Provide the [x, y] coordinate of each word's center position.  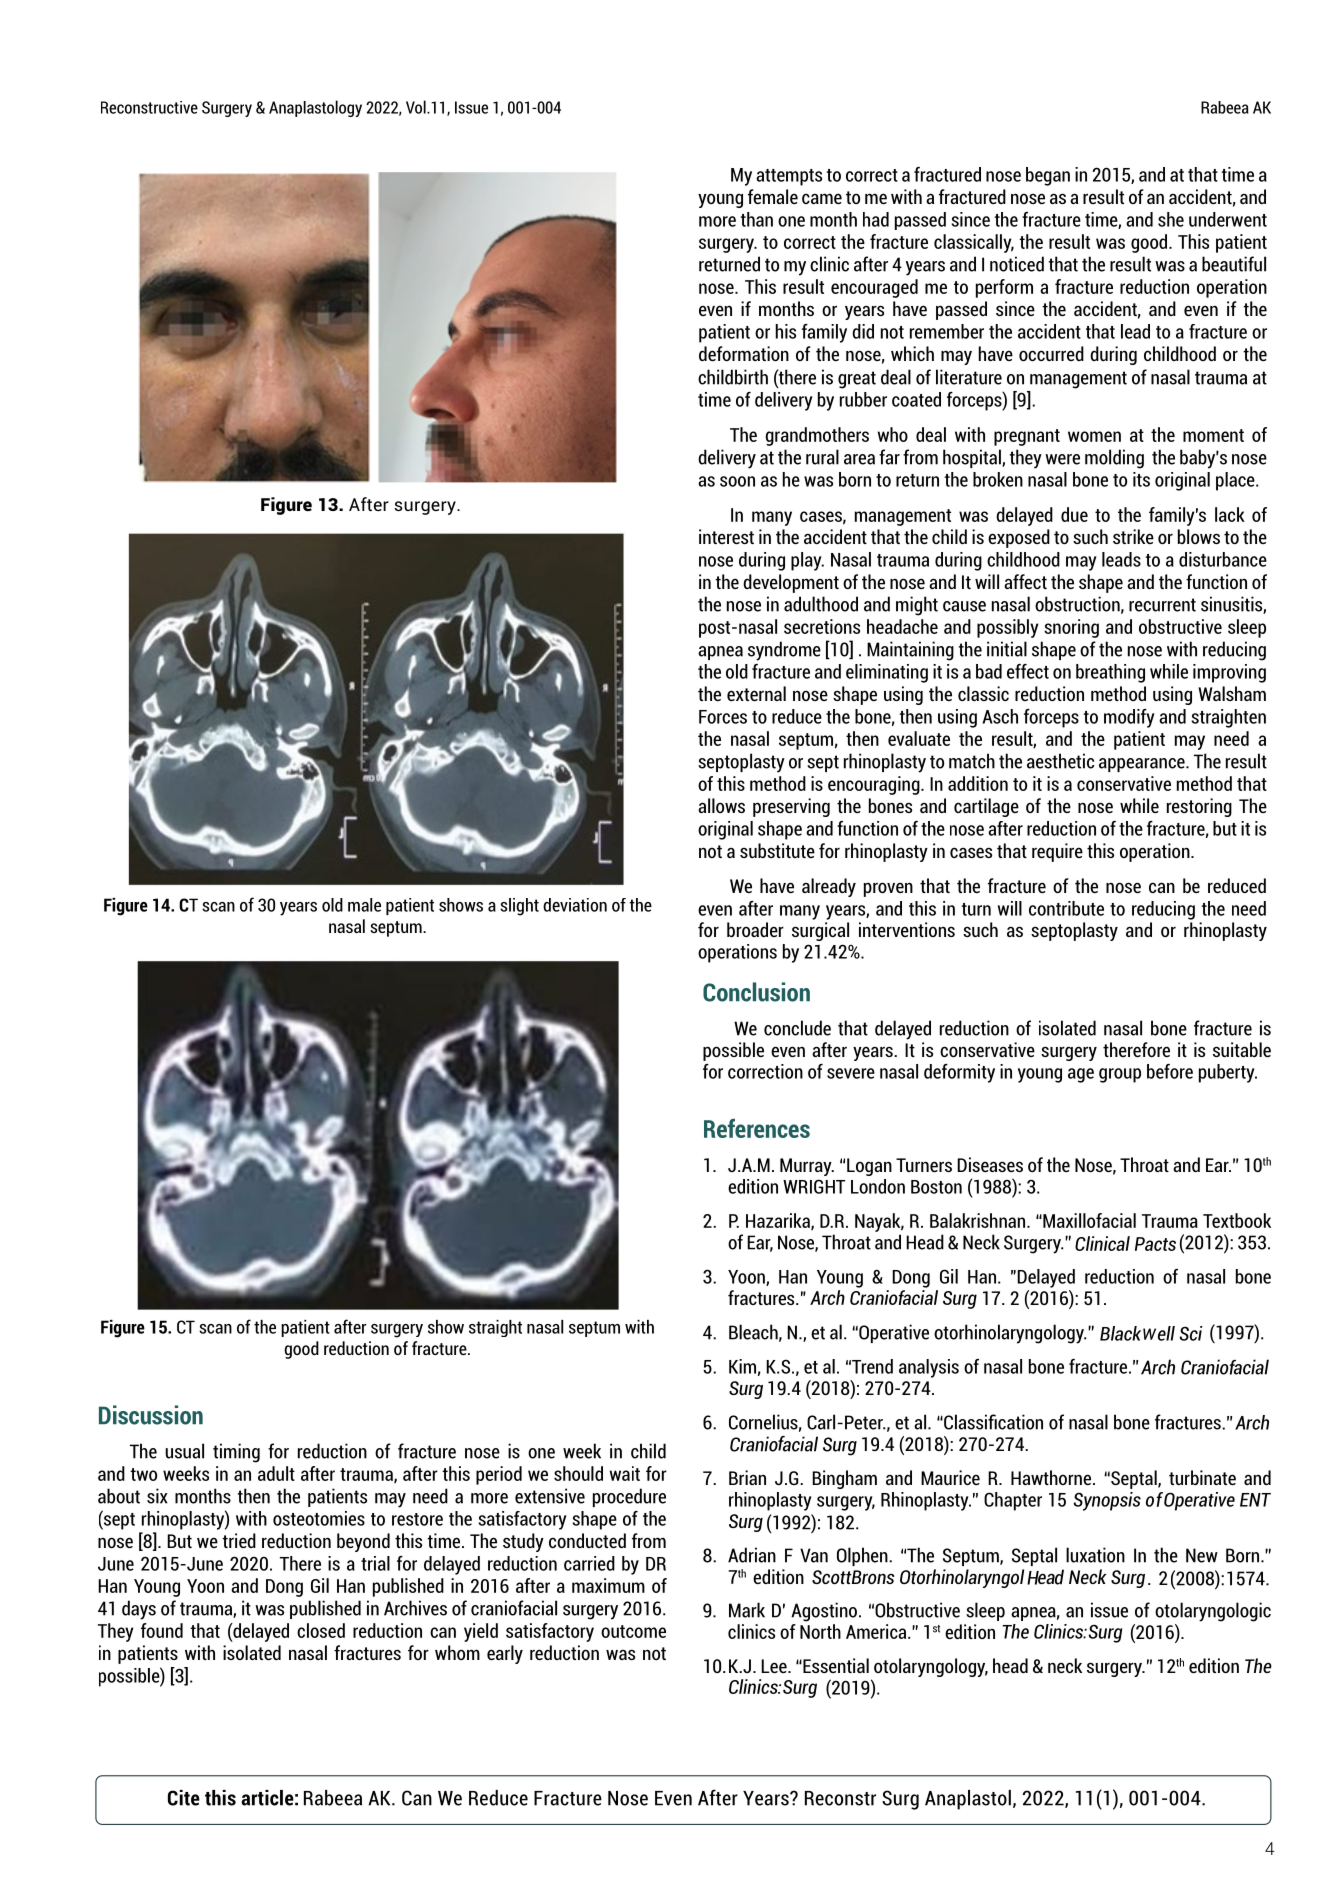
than [757, 219]
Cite [184, 1798]
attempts [789, 177]
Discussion [151, 1415]
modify [1129, 718]
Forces [723, 717]
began [1048, 176]
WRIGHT [814, 1186]
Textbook [1237, 1220]
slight [519, 907]
